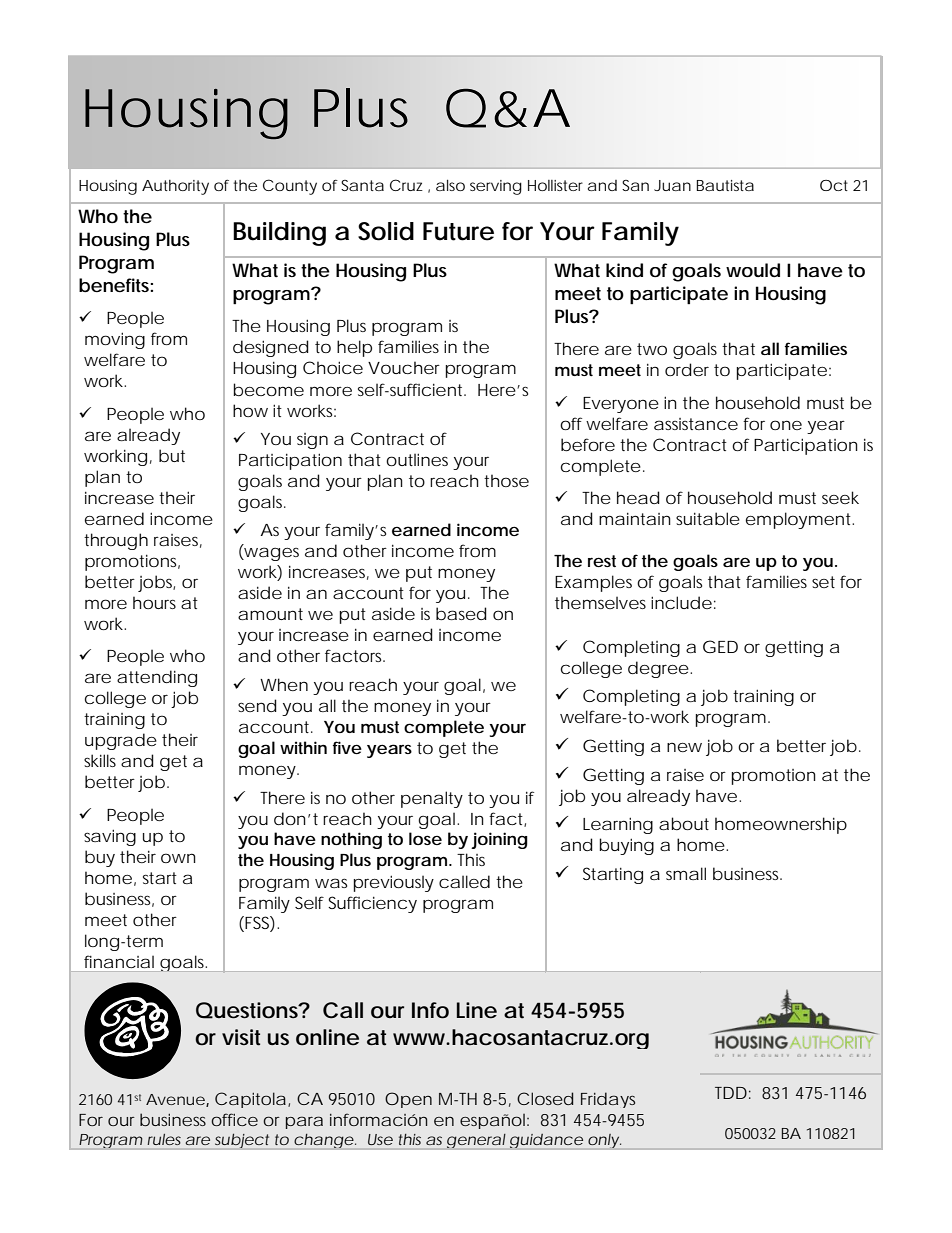  Describe the element at coordinates (476, 1141) in the screenshot. I see `general` at that location.
